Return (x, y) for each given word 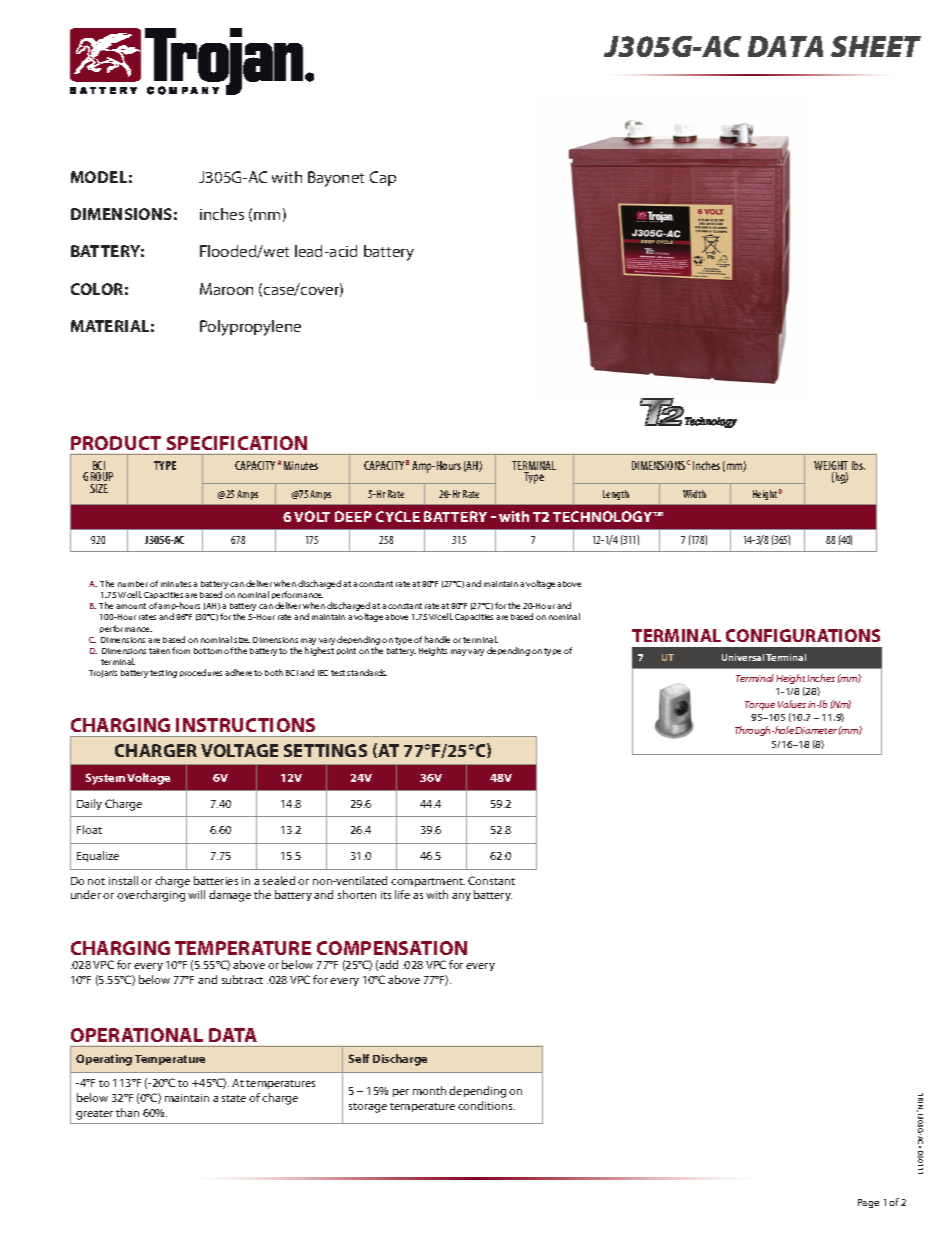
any (461, 897)
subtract (242, 979)
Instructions (245, 725)
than (127, 1112)
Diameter (816, 730)
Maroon (226, 289)
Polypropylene (250, 328)
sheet (876, 46)
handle (437, 639)
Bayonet (336, 179)
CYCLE (398, 516)
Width (694, 494)
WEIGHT (831, 467)
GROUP (98, 476)
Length (616, 495)
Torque (760, 705)
